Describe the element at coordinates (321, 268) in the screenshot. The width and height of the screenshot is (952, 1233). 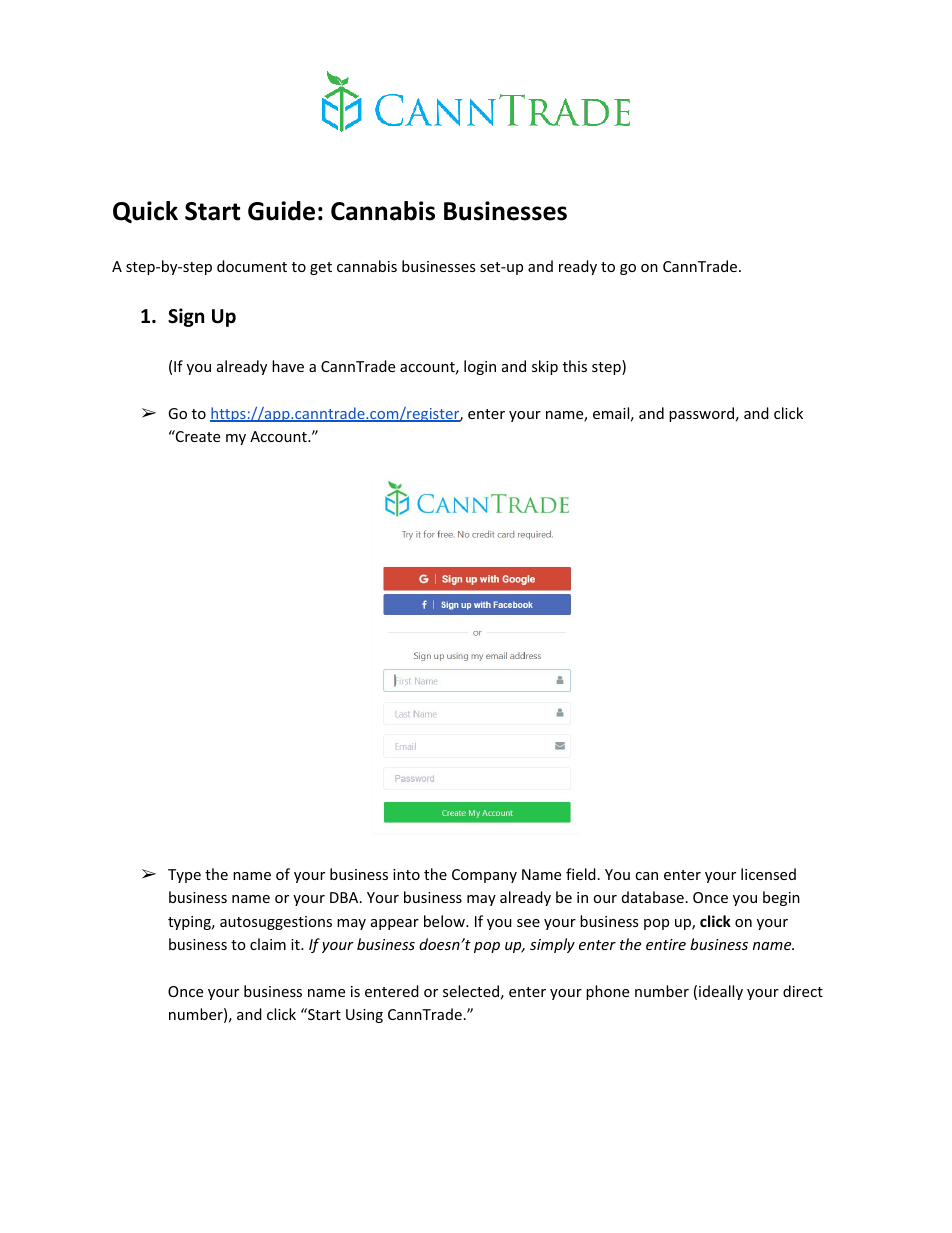
I see `get` at that location.
